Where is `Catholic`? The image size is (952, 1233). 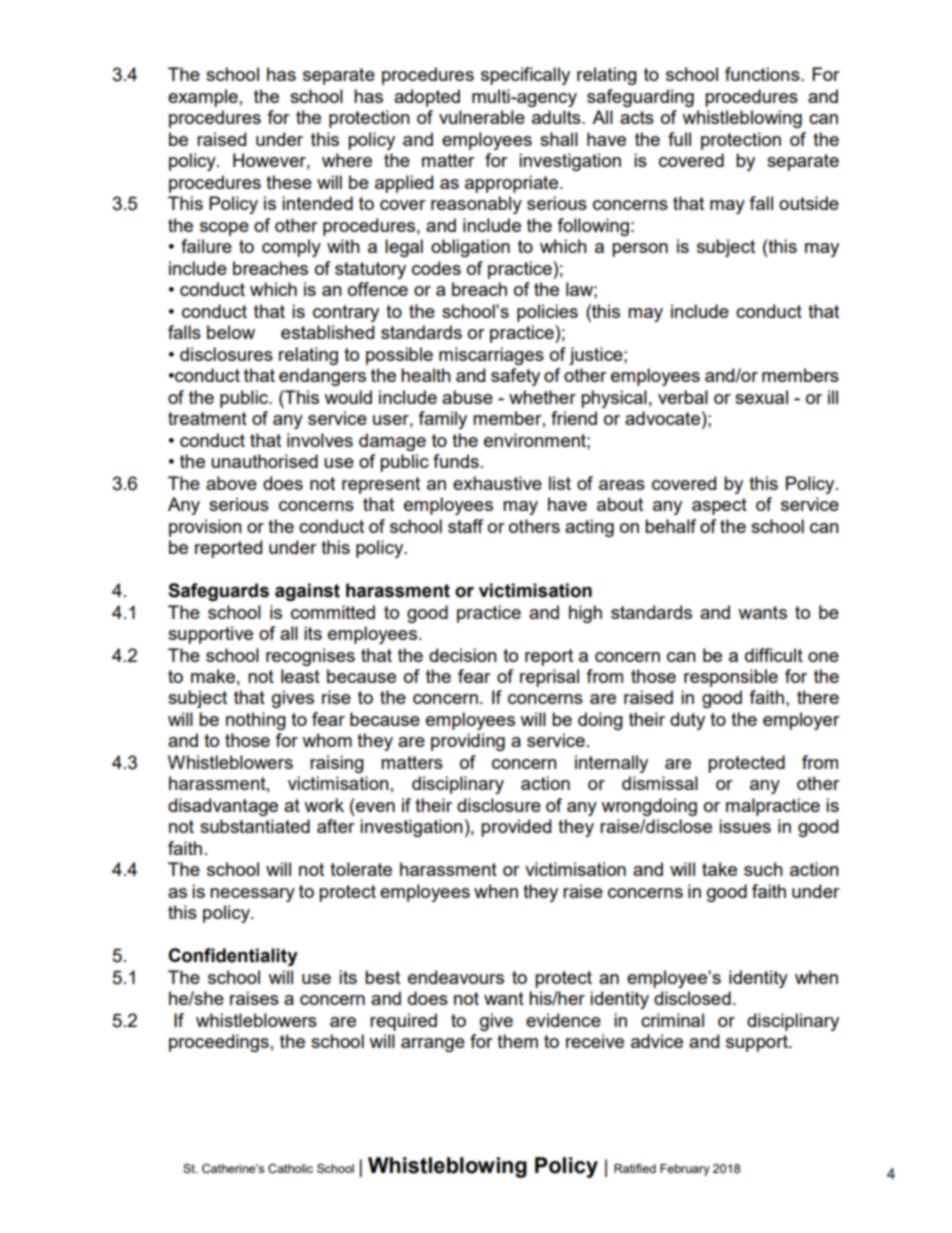 Catholic is located at coordinates (290, 1168).
